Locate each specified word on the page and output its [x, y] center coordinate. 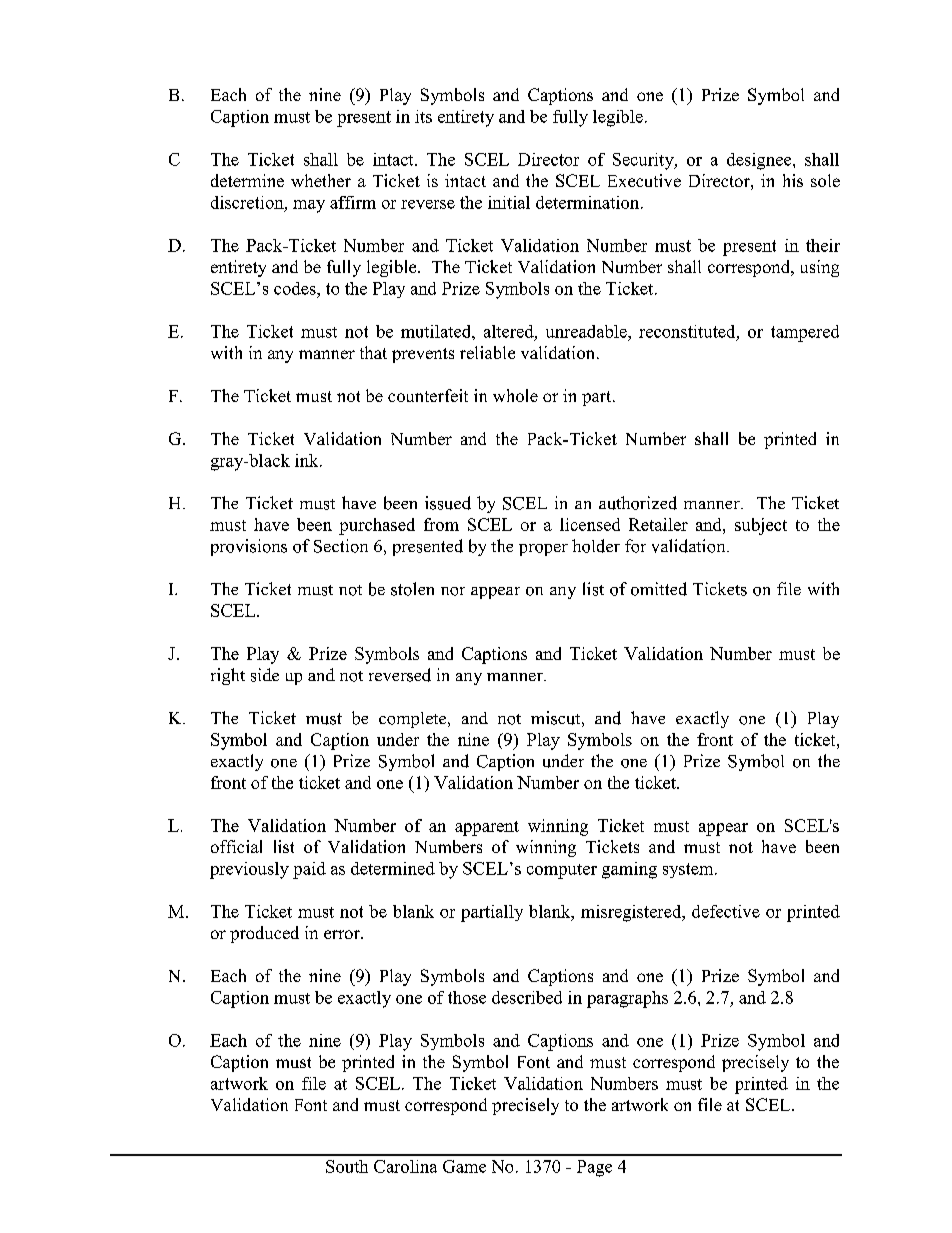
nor [453, 591]
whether [321, 180]
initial [509, 202]
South [347, 1166]
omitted [659, 589]
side [265, 675]
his [793, 180]
